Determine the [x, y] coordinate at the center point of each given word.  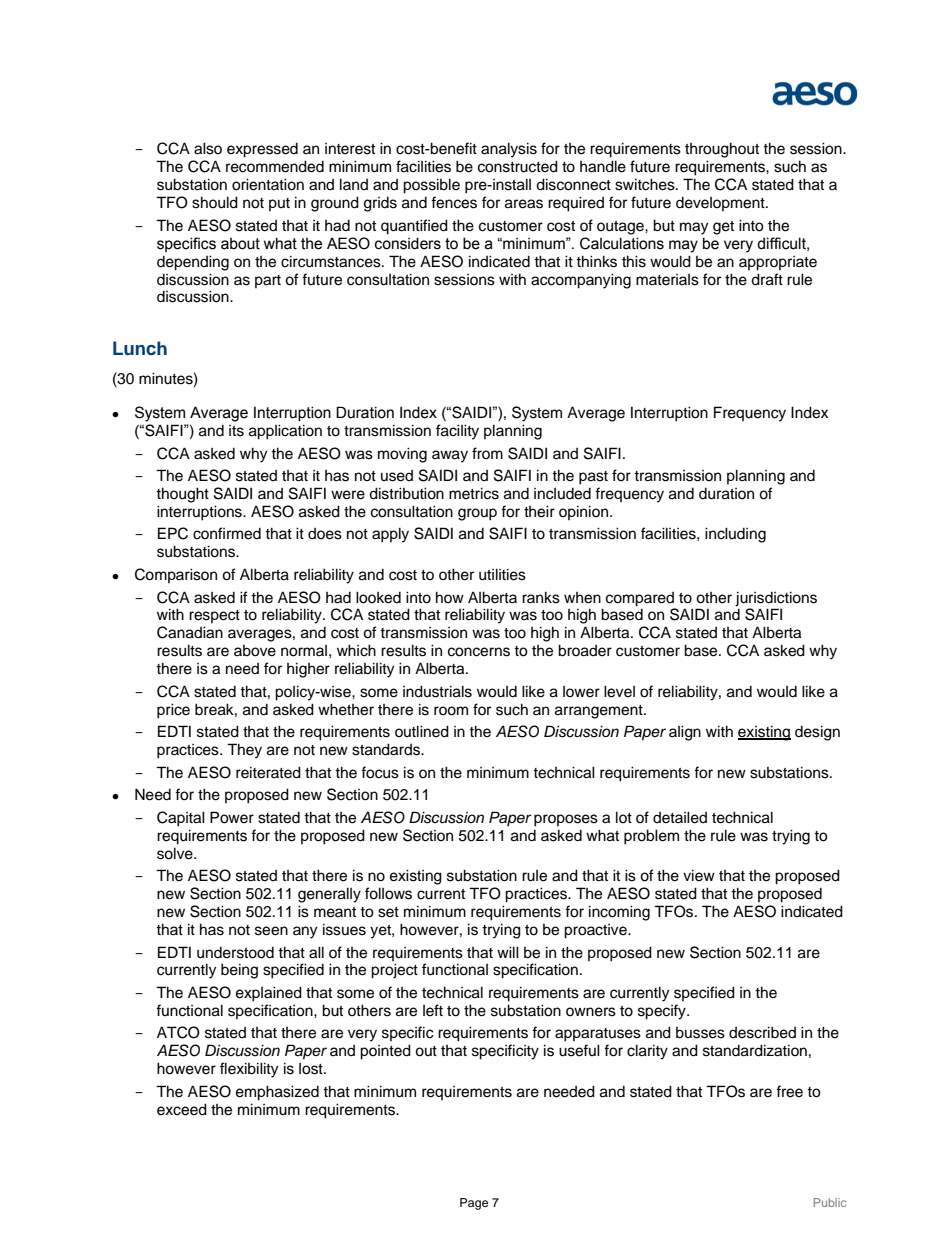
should [215, 202]
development [721, 204]
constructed [518, 166]
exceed [182, 1109]
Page [474, 1204]
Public [830, 1202]
